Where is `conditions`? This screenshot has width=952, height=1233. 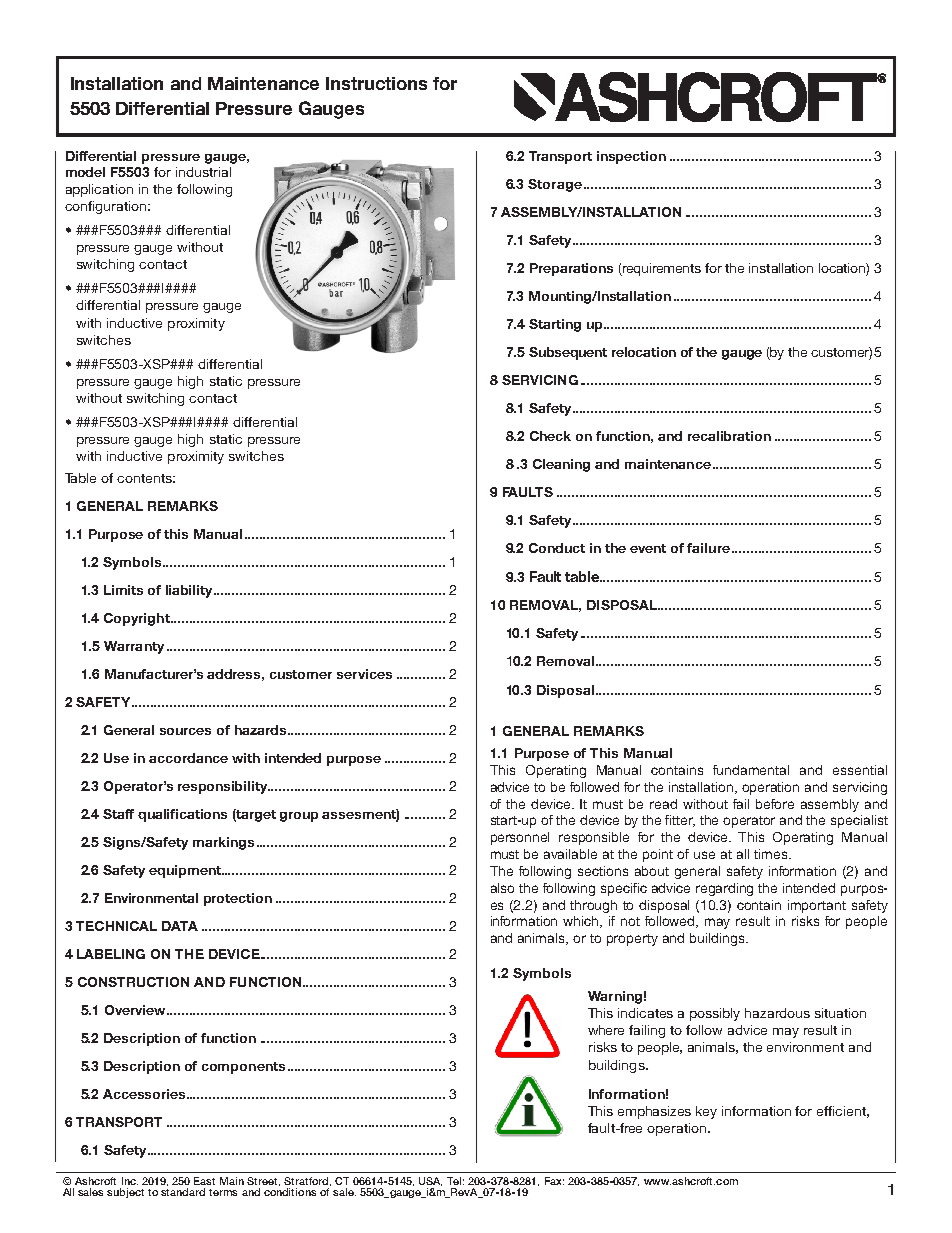 conditions is located at coordinates (290, 1190).
